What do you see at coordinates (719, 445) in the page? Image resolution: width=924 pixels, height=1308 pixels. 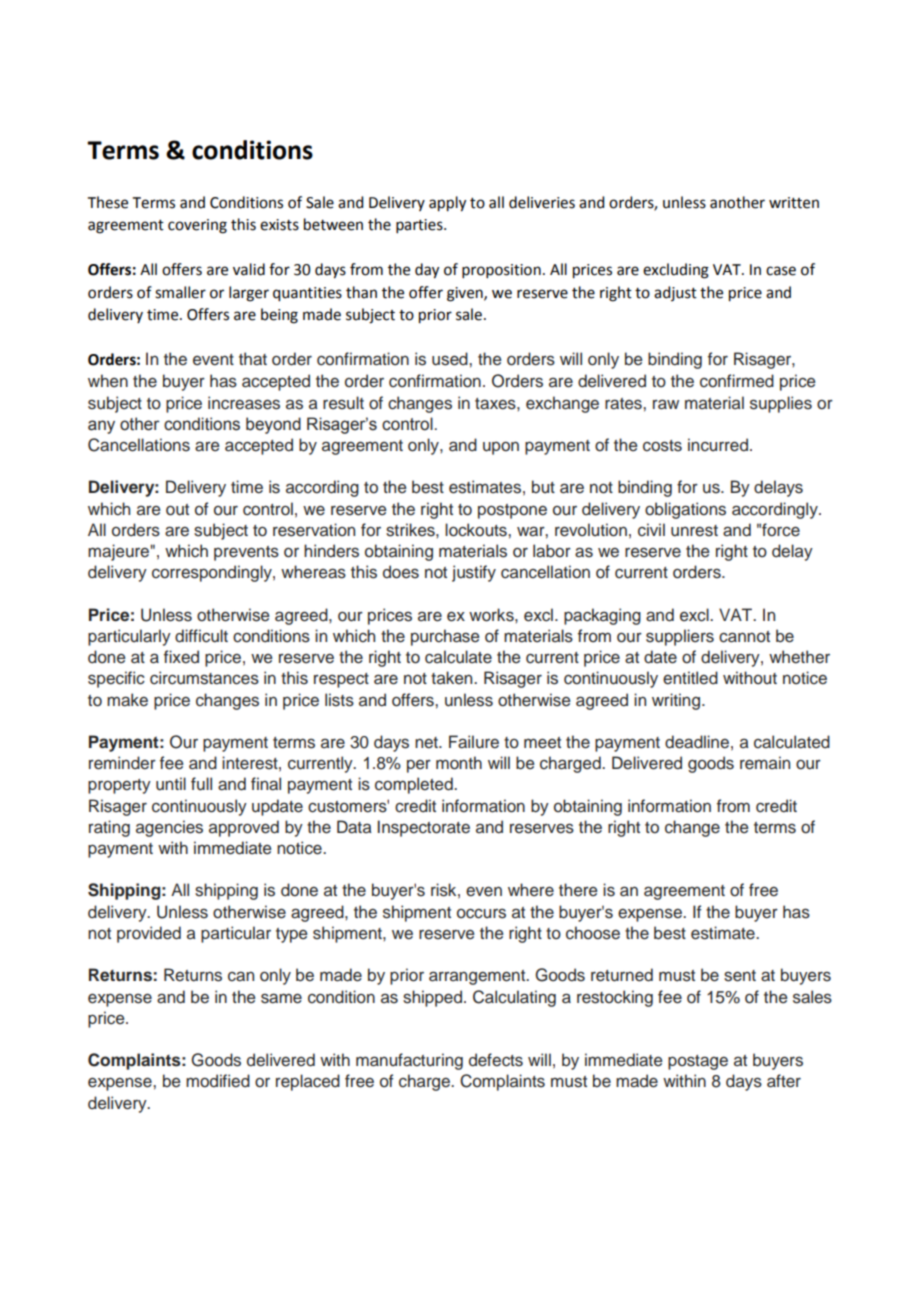 I see `incurred` at bounding box center [719, 445].
